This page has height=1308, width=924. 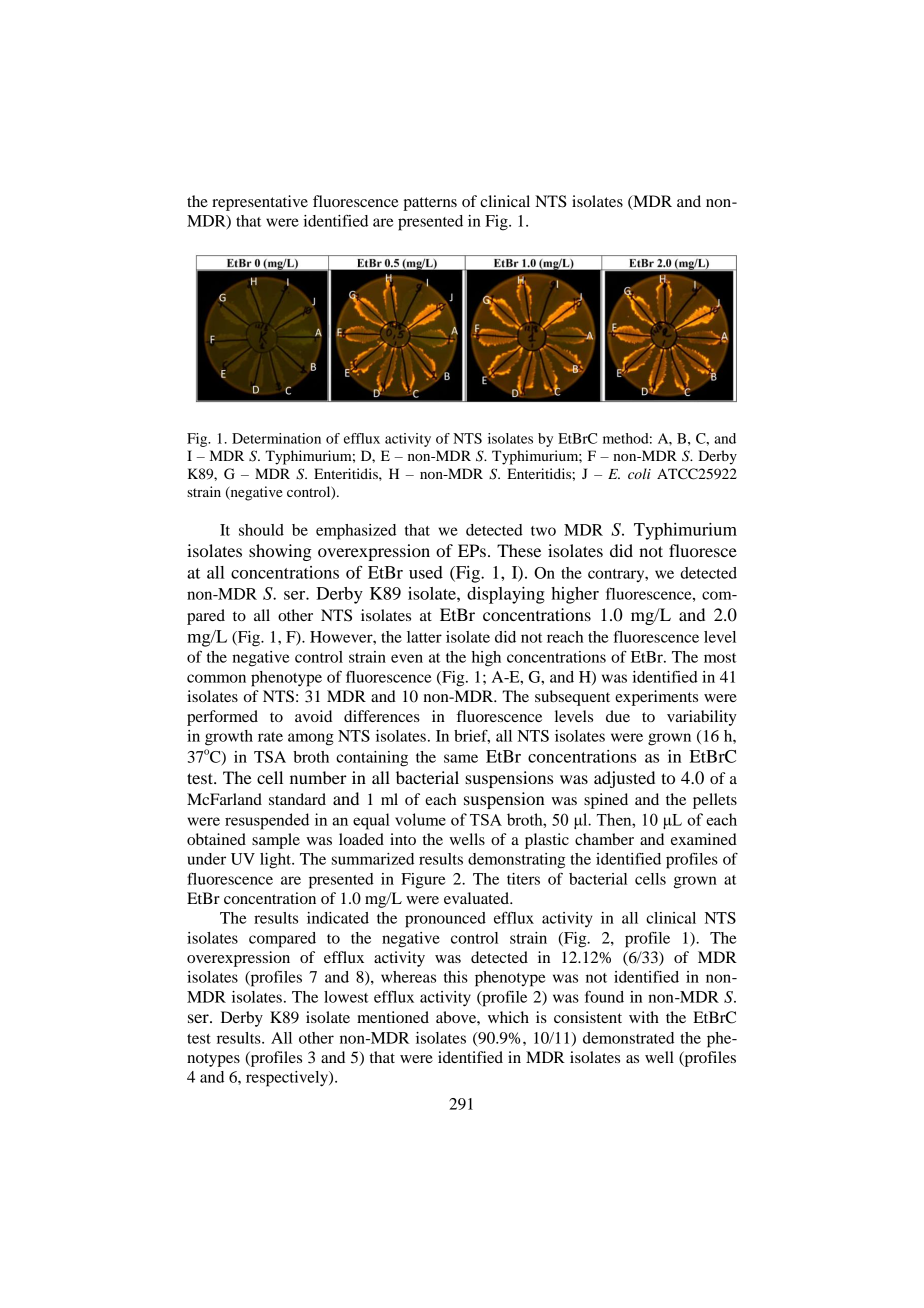 What do you see at coordinates (618, 716) in the page?
I see `due` at bounding box center [618, 716].
